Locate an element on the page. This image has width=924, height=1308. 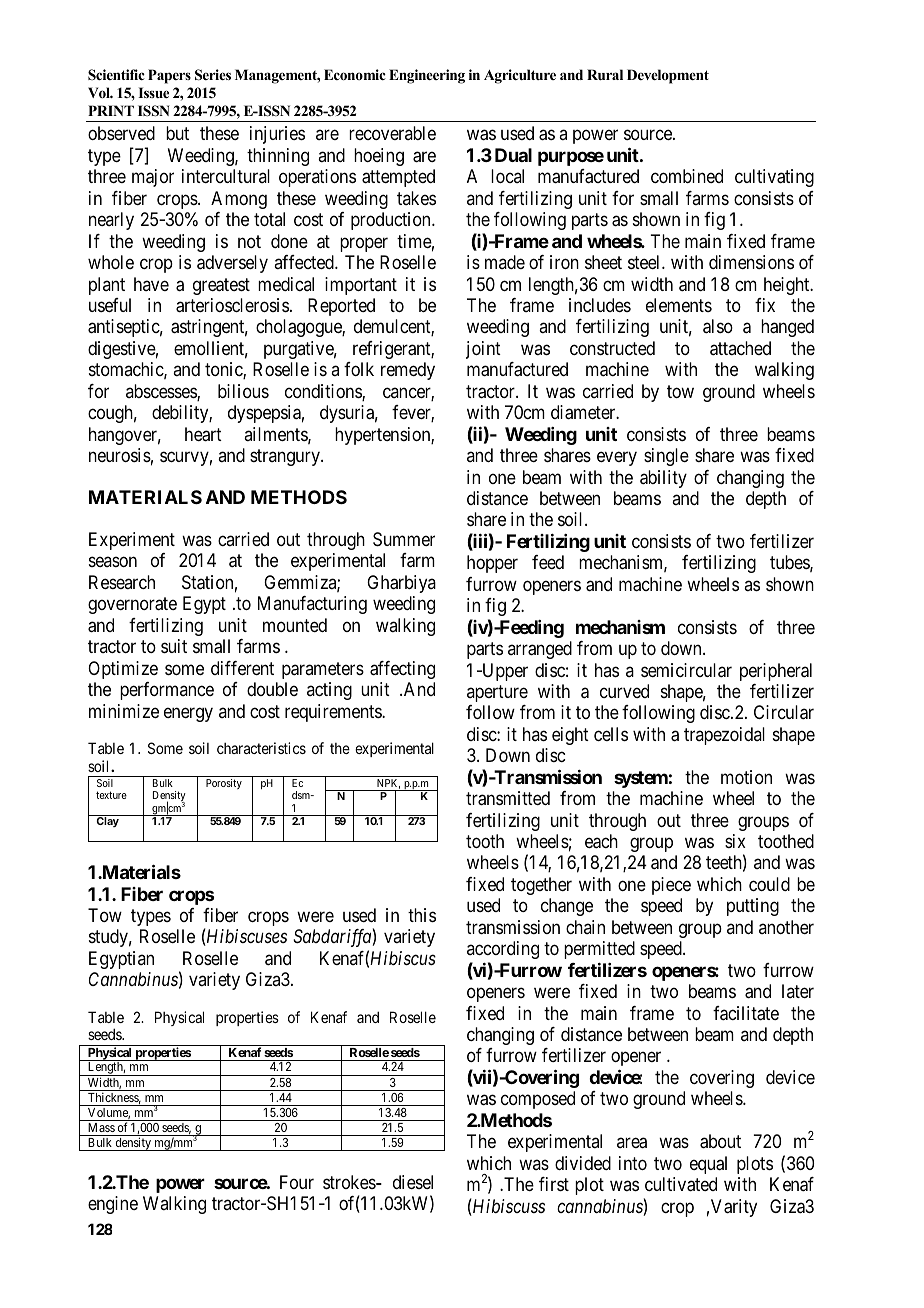
motion is located at coordinates (746, 777).
